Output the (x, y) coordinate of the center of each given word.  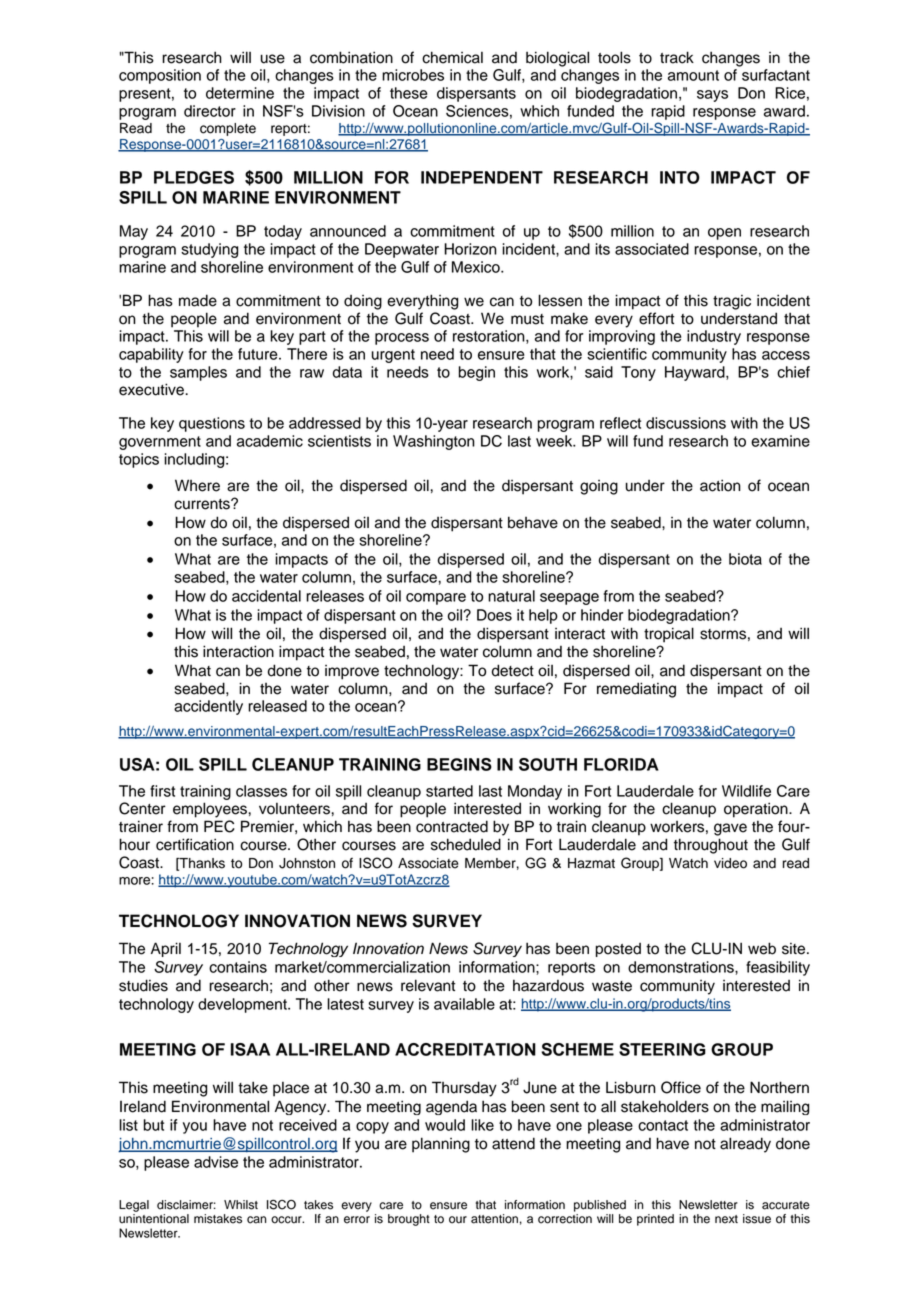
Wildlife (746, 791)
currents (203, 504)
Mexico (477, 267)
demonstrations (682, 967)
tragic (732, 302)
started (449, 791)
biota (745, 559)
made (198, 300)
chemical (452, 57)
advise (216, 1162)
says (712, 96)
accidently (208, 707)
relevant (428, 985)
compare (436, 599)
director (210, 111)
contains (238, 967)
